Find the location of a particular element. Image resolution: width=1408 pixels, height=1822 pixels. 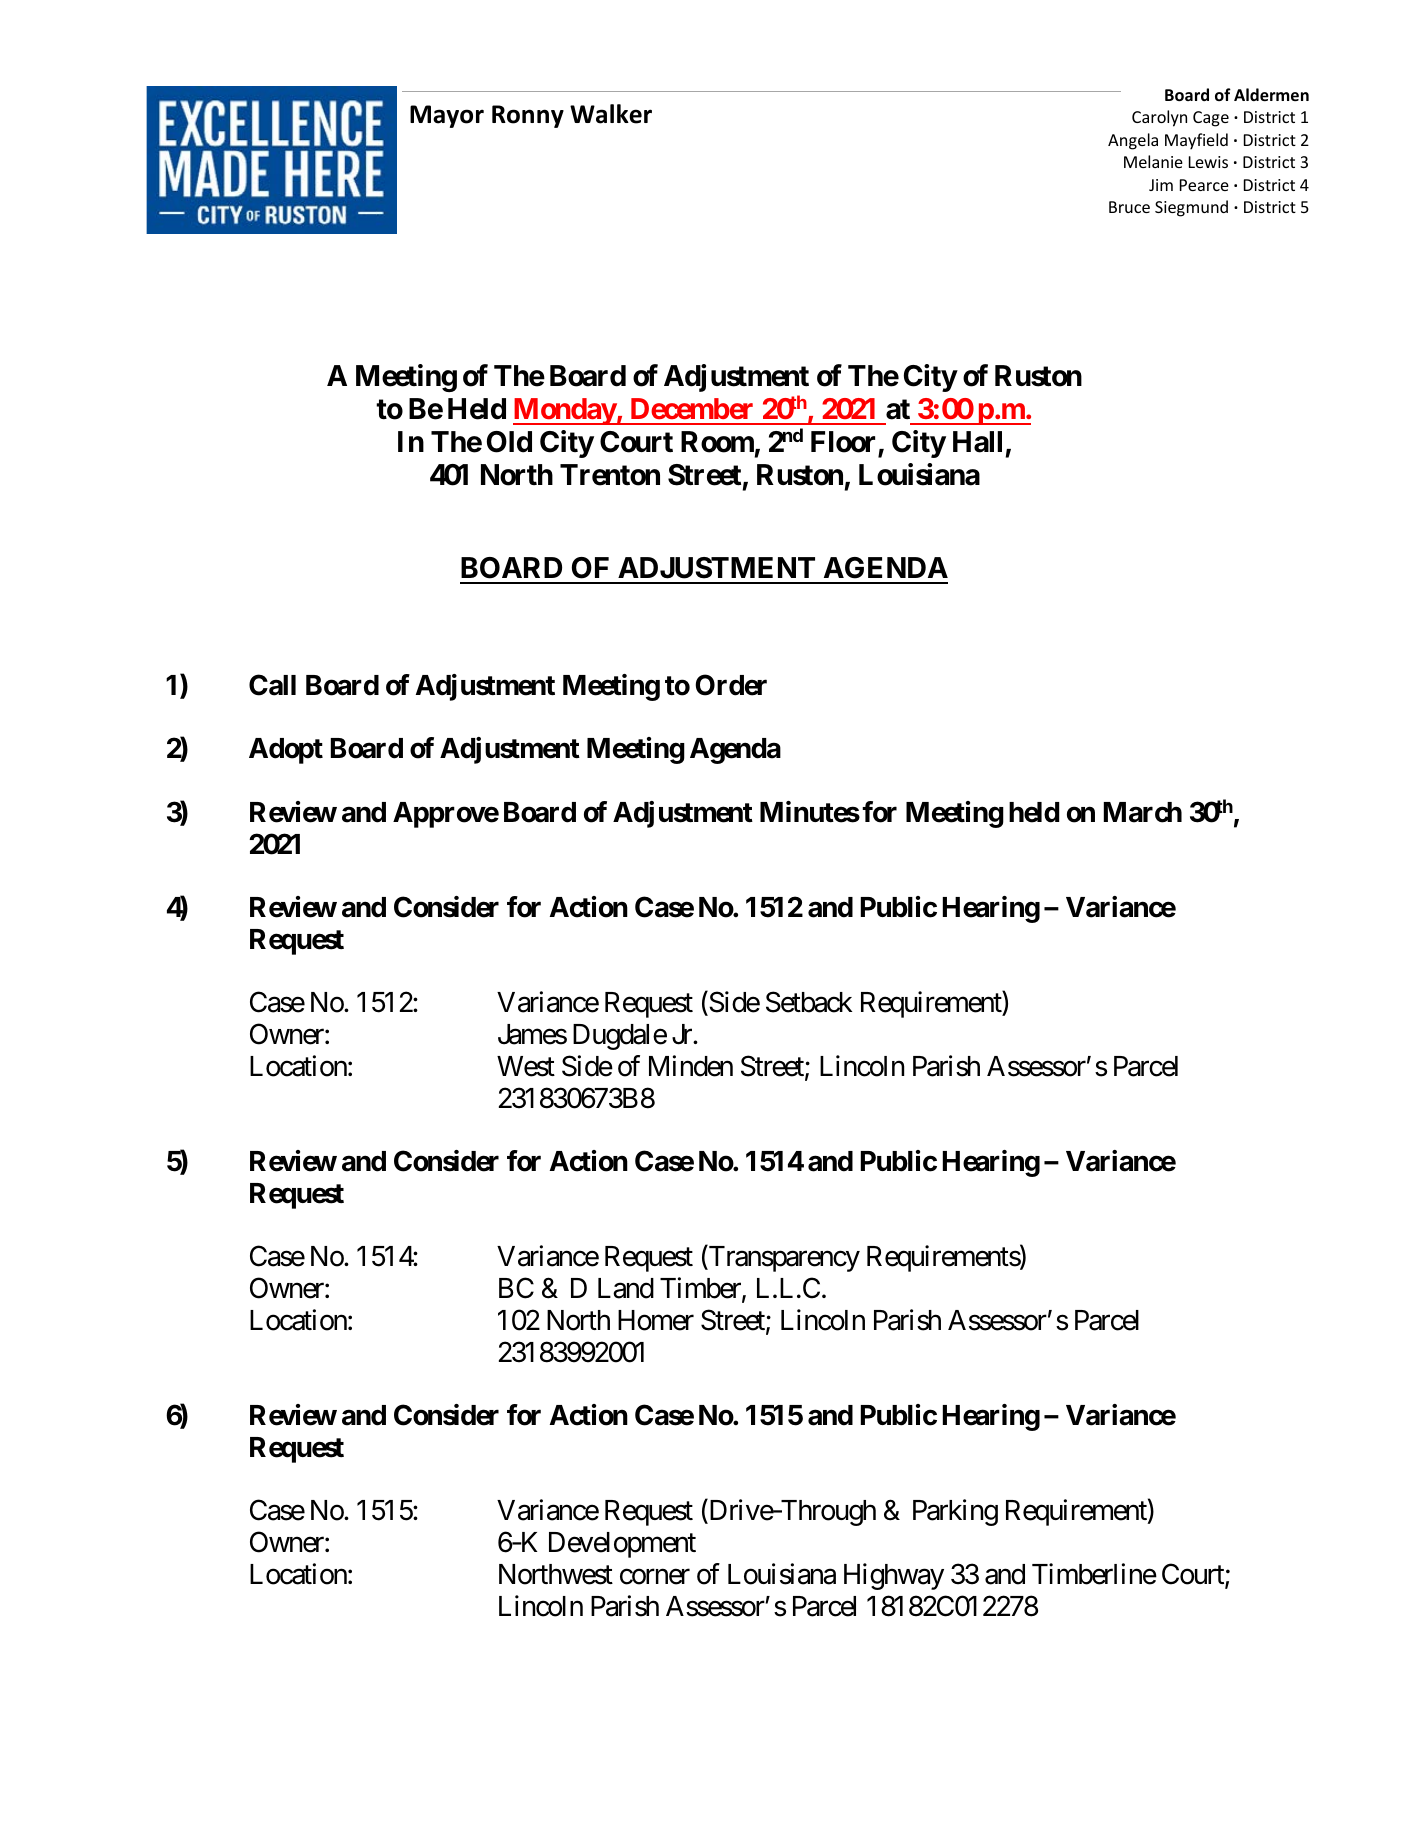

Walker is located at coordinates (611, 114).
